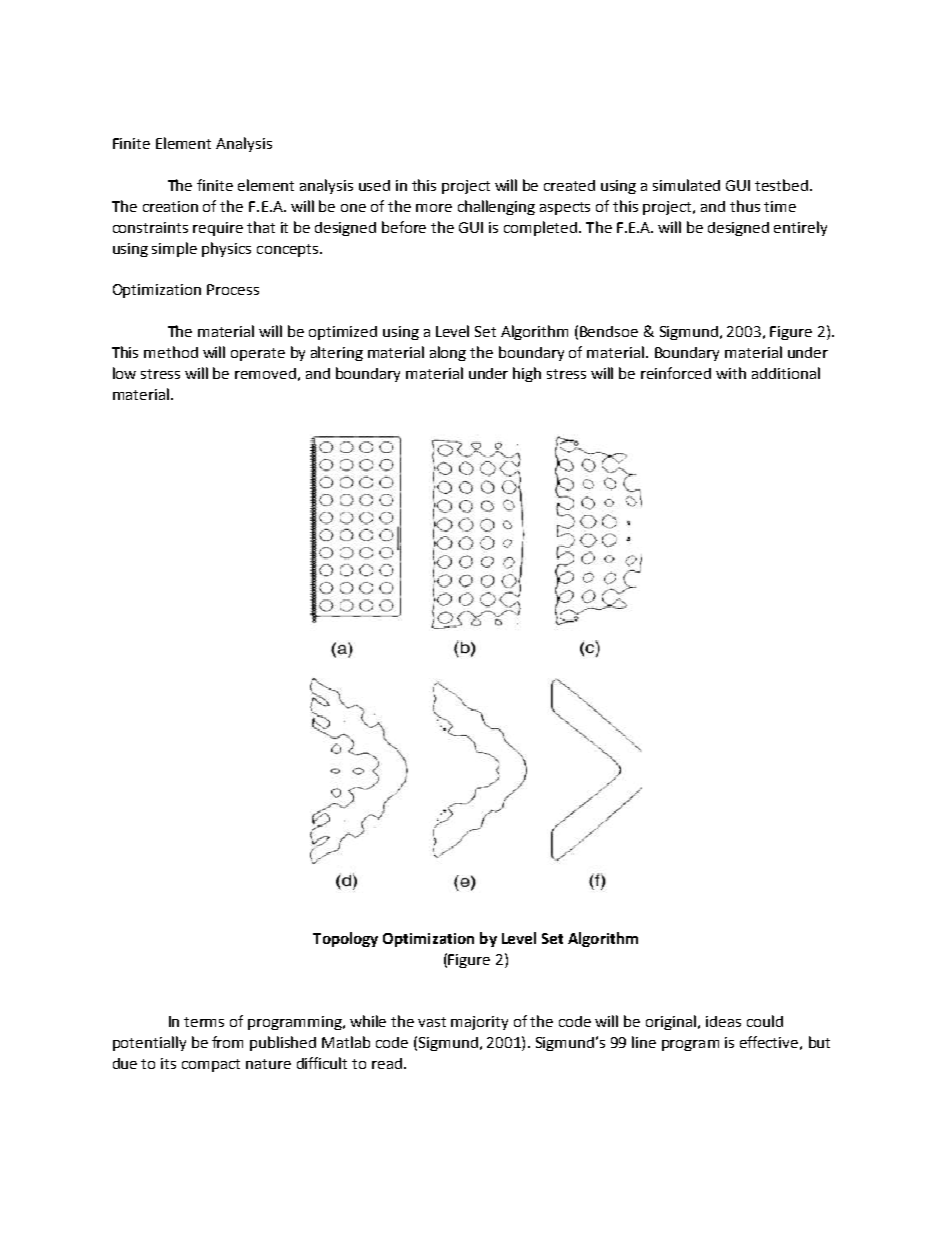 The width and height of the page is (952, 1233). Describe the element at coordinates (496, 207) in the page. I see `challenging` at that location.
